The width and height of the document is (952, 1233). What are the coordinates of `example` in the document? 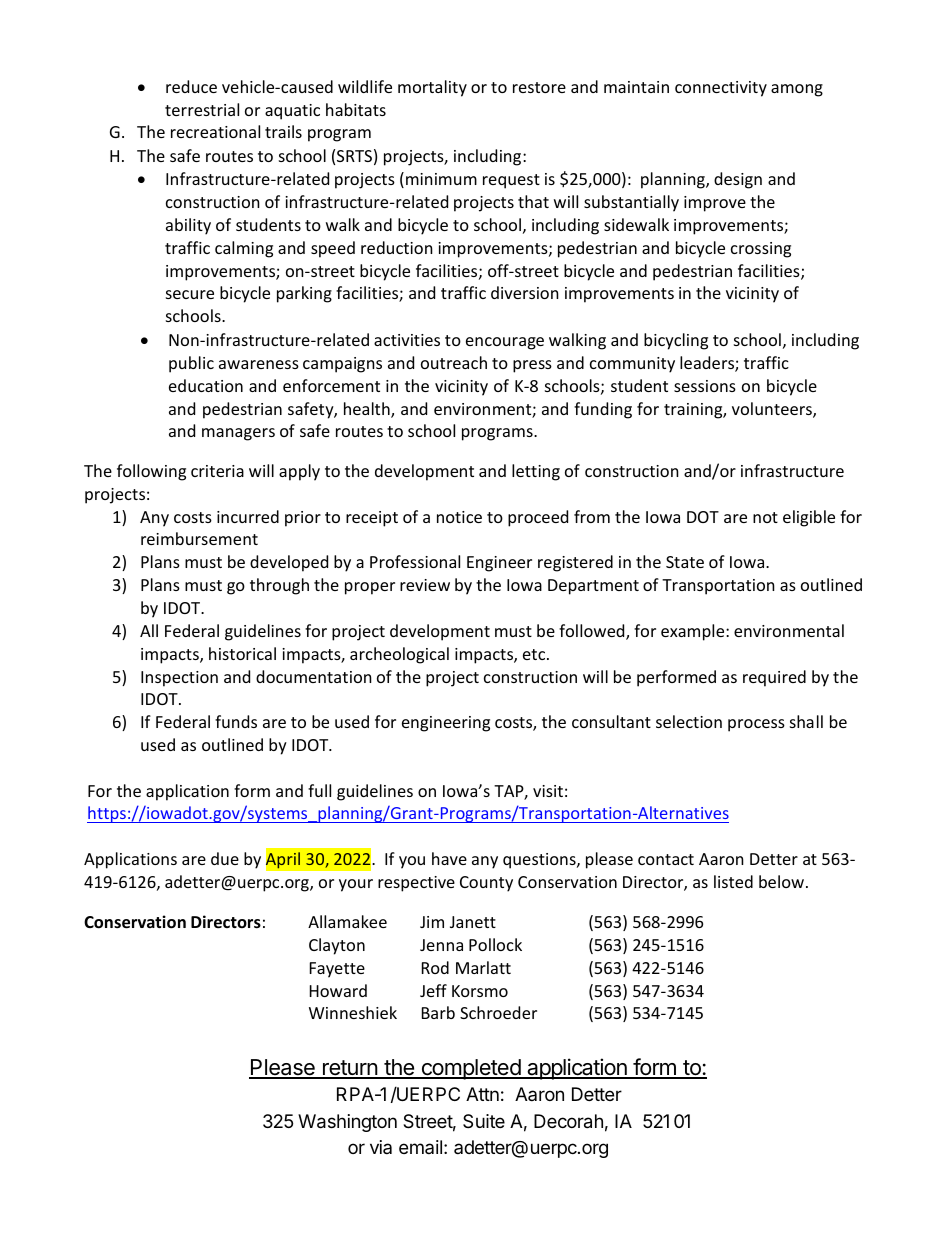 It's located at (694, 632).
